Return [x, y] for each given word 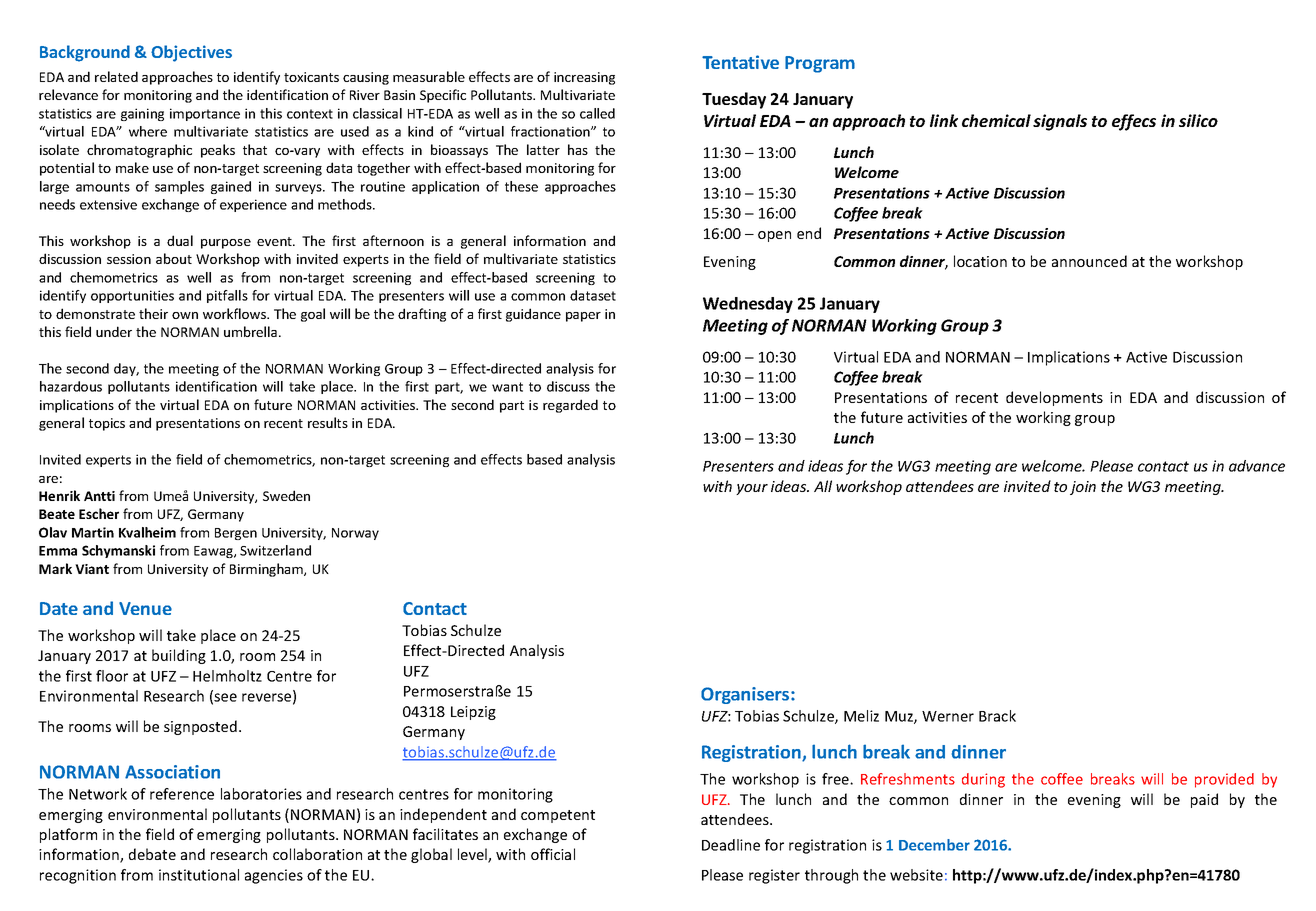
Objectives [191, 53]
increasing [584, 78]
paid [1204, 800]
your [752, 489]
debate [152, 854]
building [179, 656]
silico [1198, 120]
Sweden [286, 495]
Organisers [746, 695]
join [1083, 488]
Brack [997, 716]
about [174, 258]
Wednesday [748, 305]
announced [1089, 261]
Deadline [731, 845]
